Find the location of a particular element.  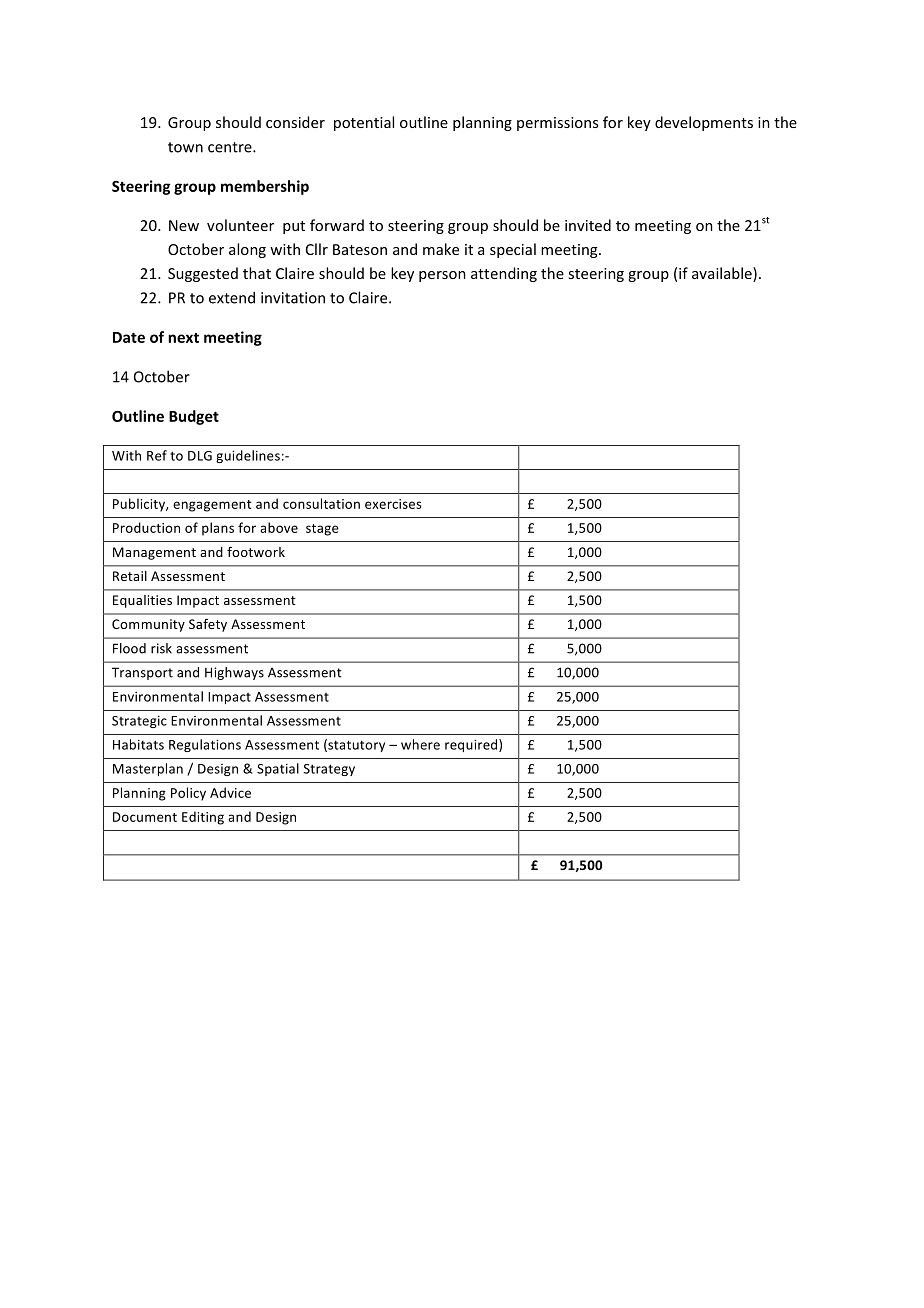

potential is located at coordinates (364, 123).
